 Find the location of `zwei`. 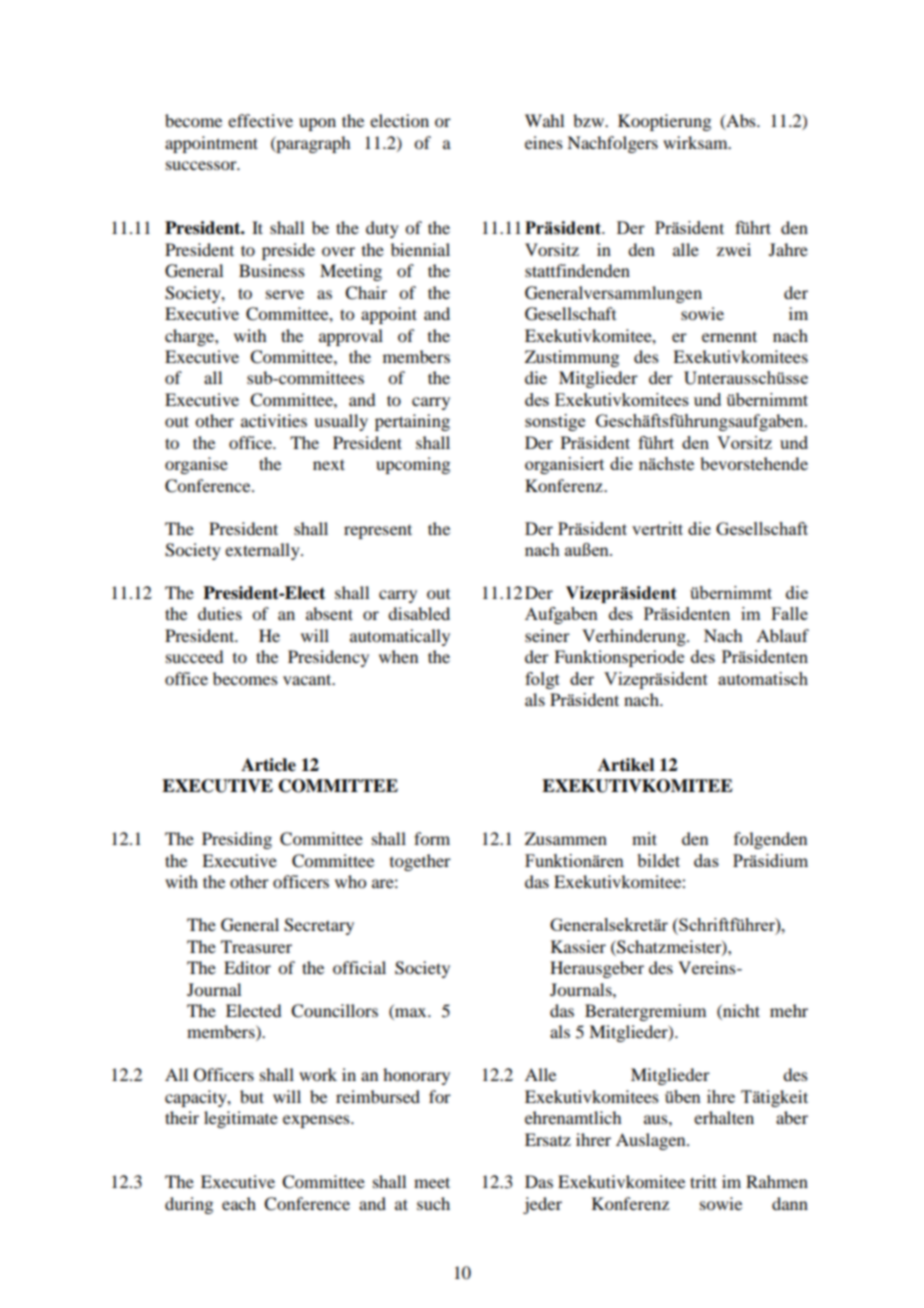

zwei is located at coordinates (734, 249).
